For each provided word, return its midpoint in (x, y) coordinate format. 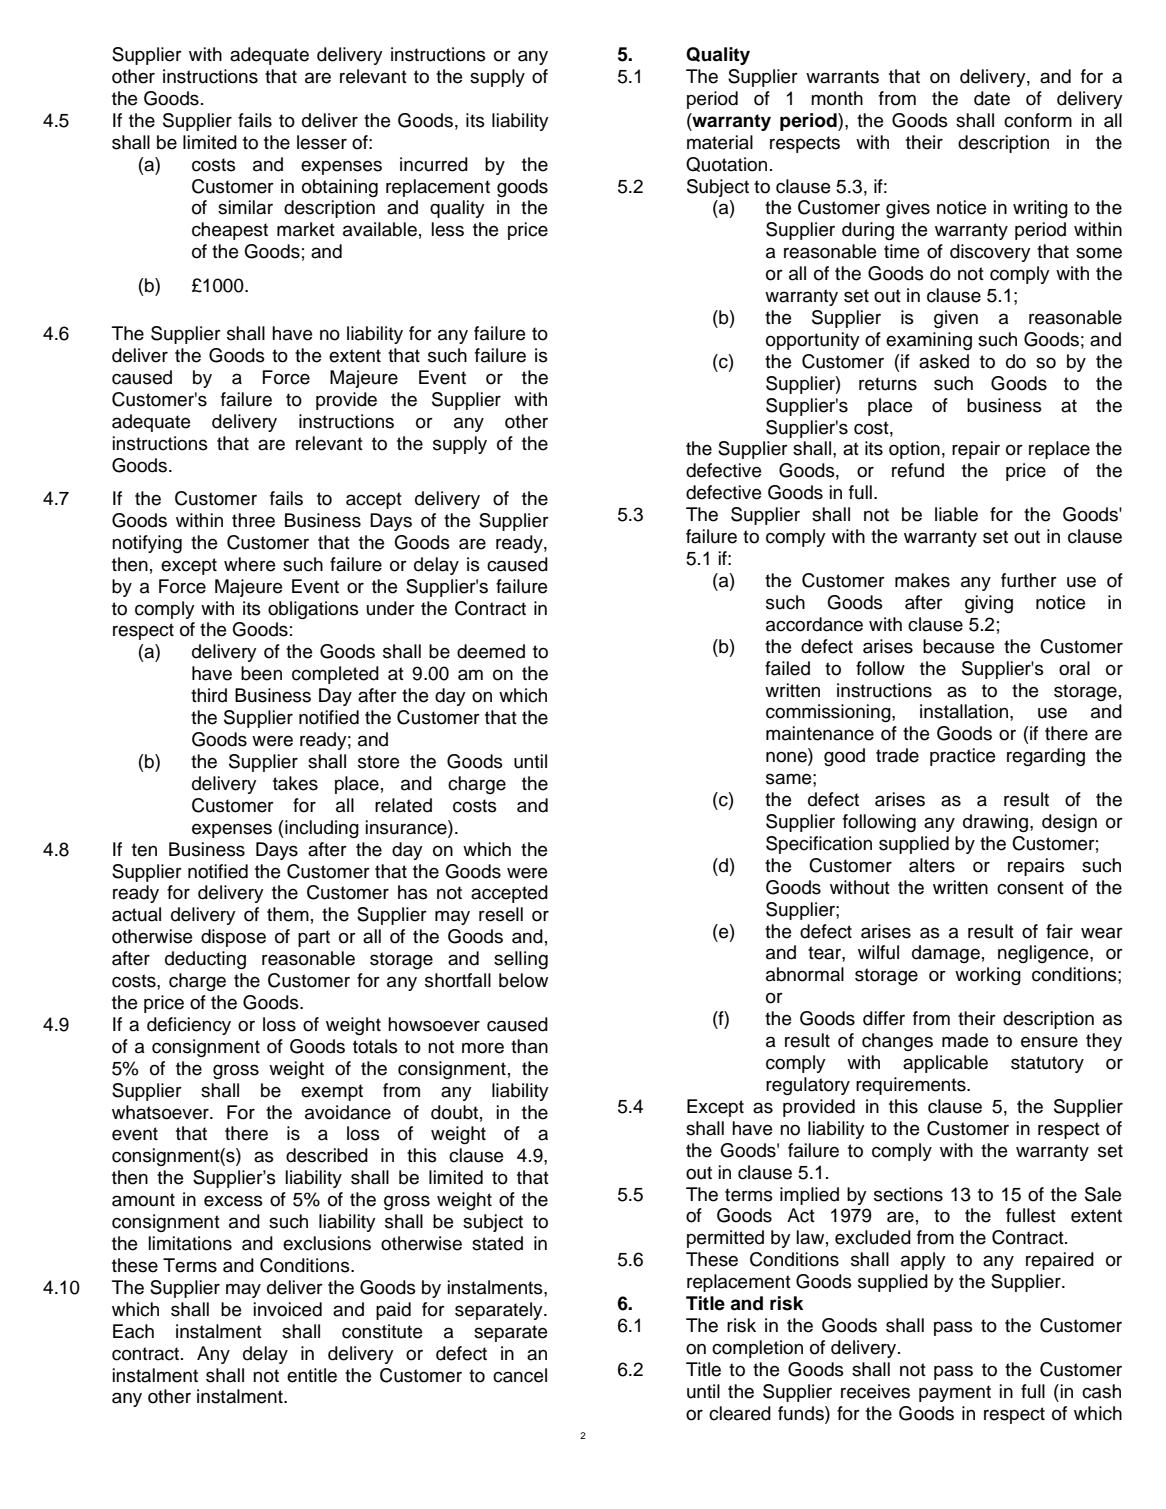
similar (245, 207)
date (992, 98)
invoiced (288, 1309)
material (720, 142)
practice (962, 757)
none (787, 757)
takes (295, 783)
